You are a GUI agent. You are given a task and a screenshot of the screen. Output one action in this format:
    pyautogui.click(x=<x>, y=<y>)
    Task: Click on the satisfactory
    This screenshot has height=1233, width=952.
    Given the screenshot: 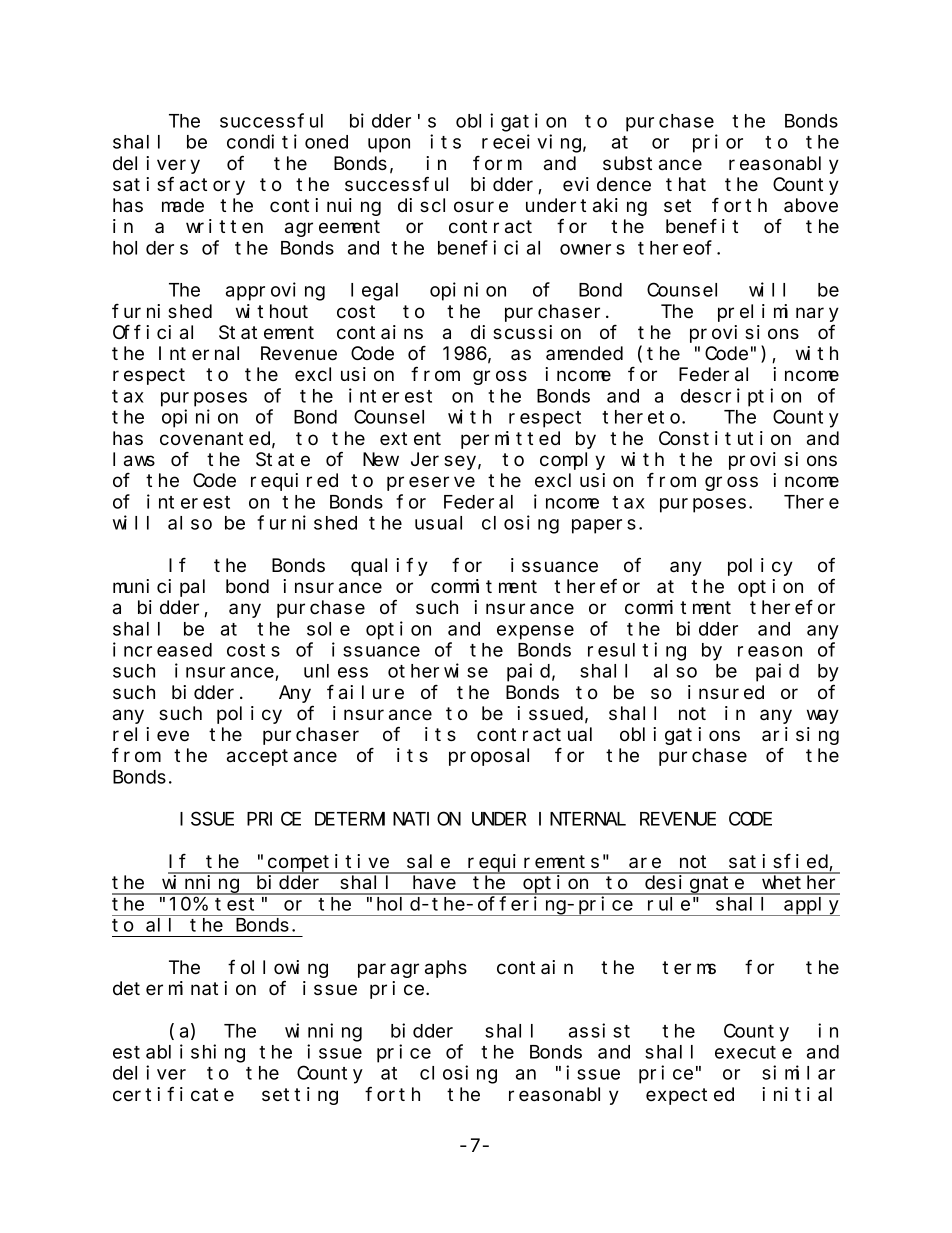 What is the action you would take?
    pyautogui.click(x=179, y=185)
